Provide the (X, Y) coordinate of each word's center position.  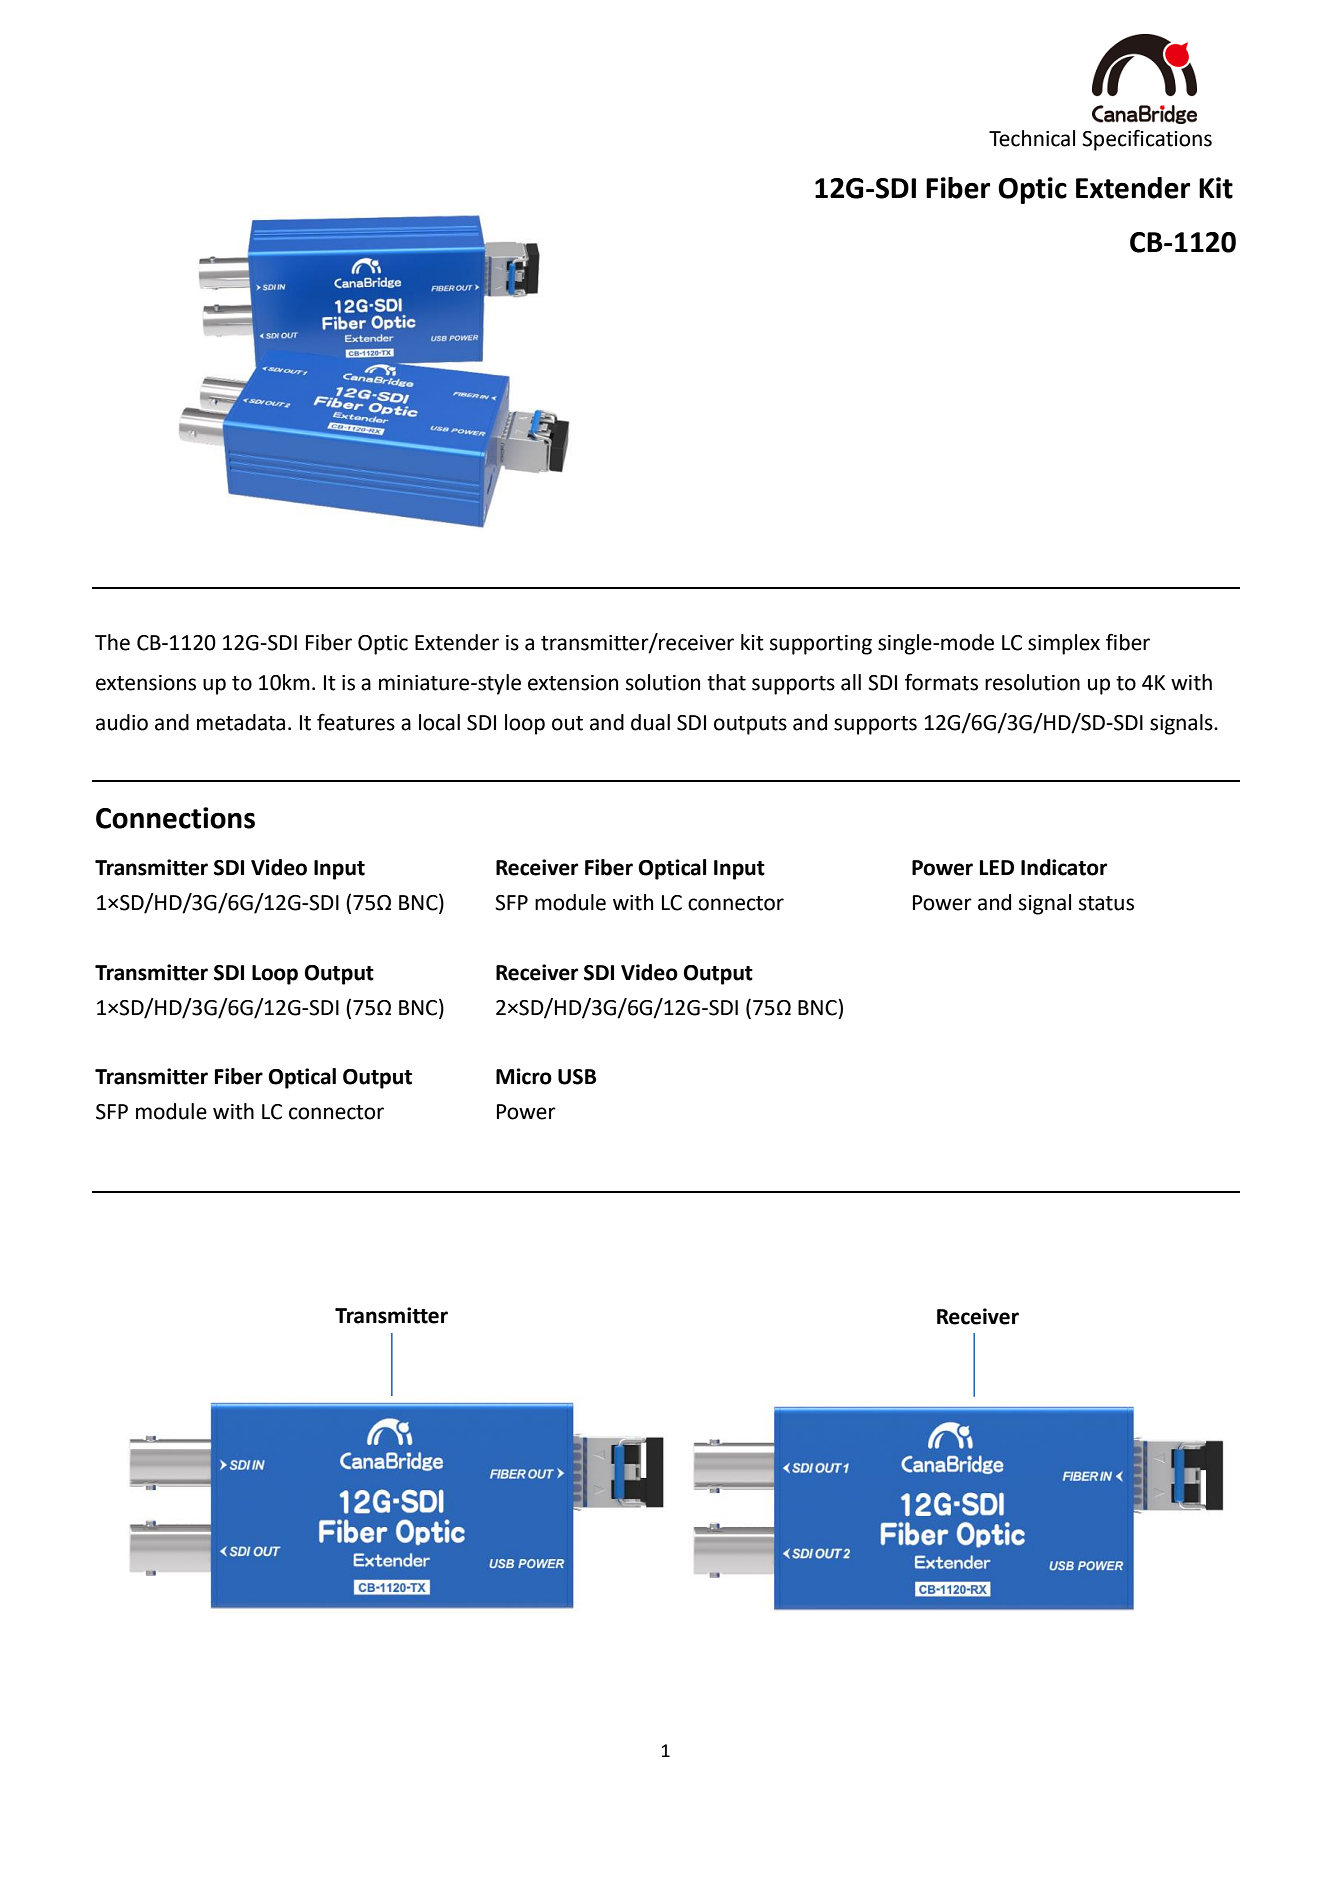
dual (650, 722)
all (851, 682)
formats (941, 682)
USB (577, 1077)
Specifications (1147, 140)
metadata (241, 722)
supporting (821, 645)
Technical (1032, 138)
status (1106, 903)
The (112, 642)
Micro (524, 1076)
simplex (1064, 644)
